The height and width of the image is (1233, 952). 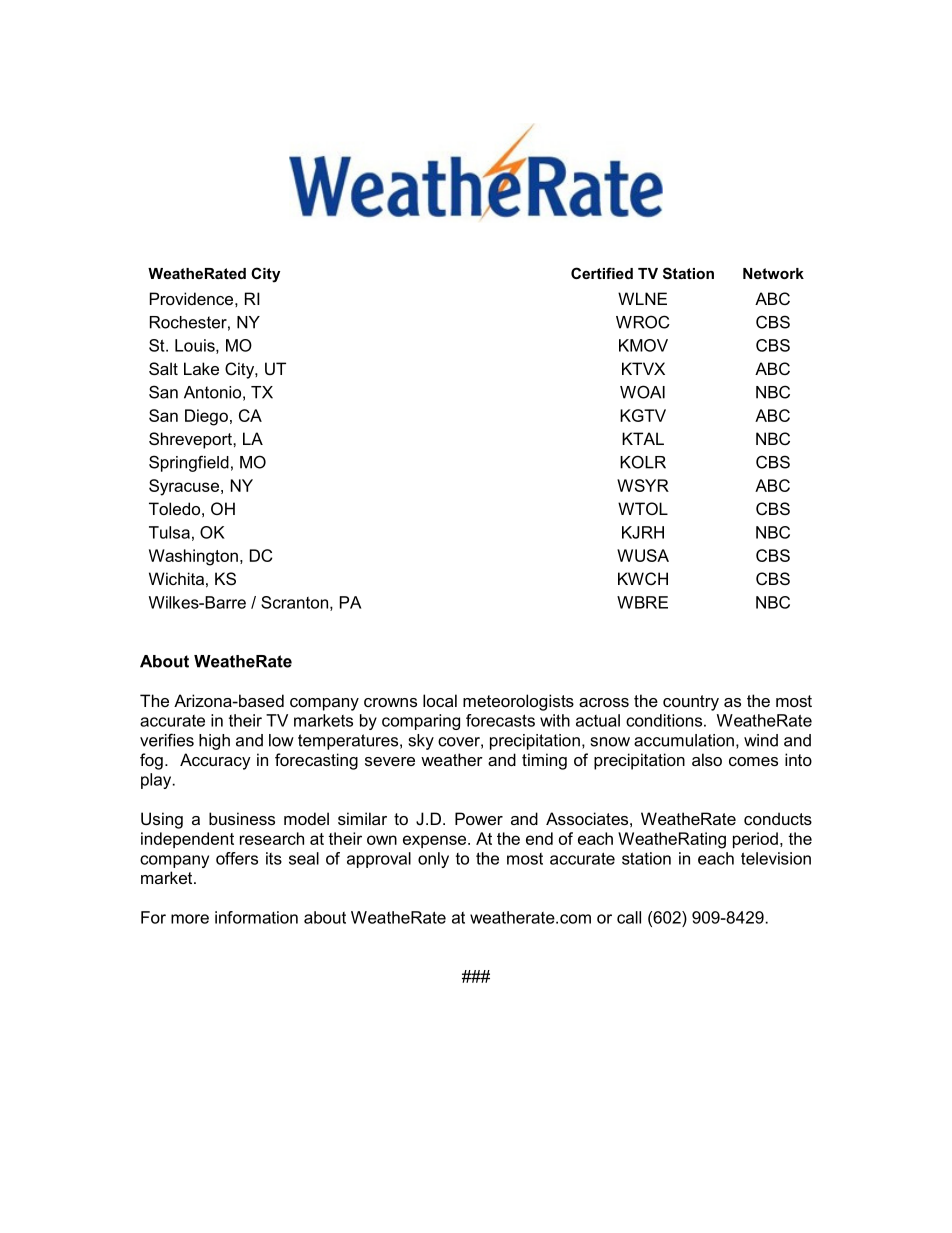 I want to click on Lake, so click(x=201, y=368).
